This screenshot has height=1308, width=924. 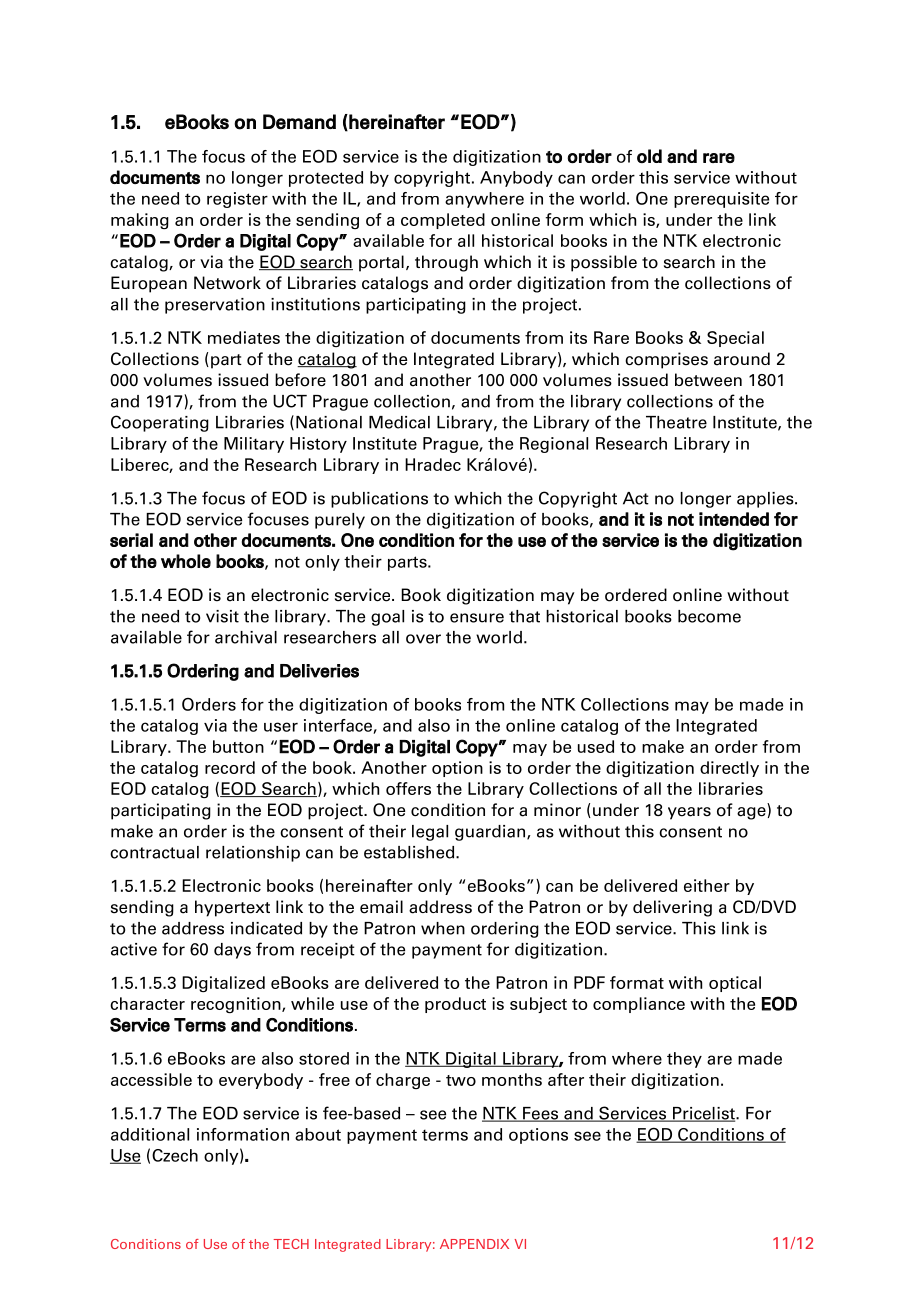 What do you see at coordinates (423, 639) in the screenshot?
I see `over` at bounding box center [423, 639].
